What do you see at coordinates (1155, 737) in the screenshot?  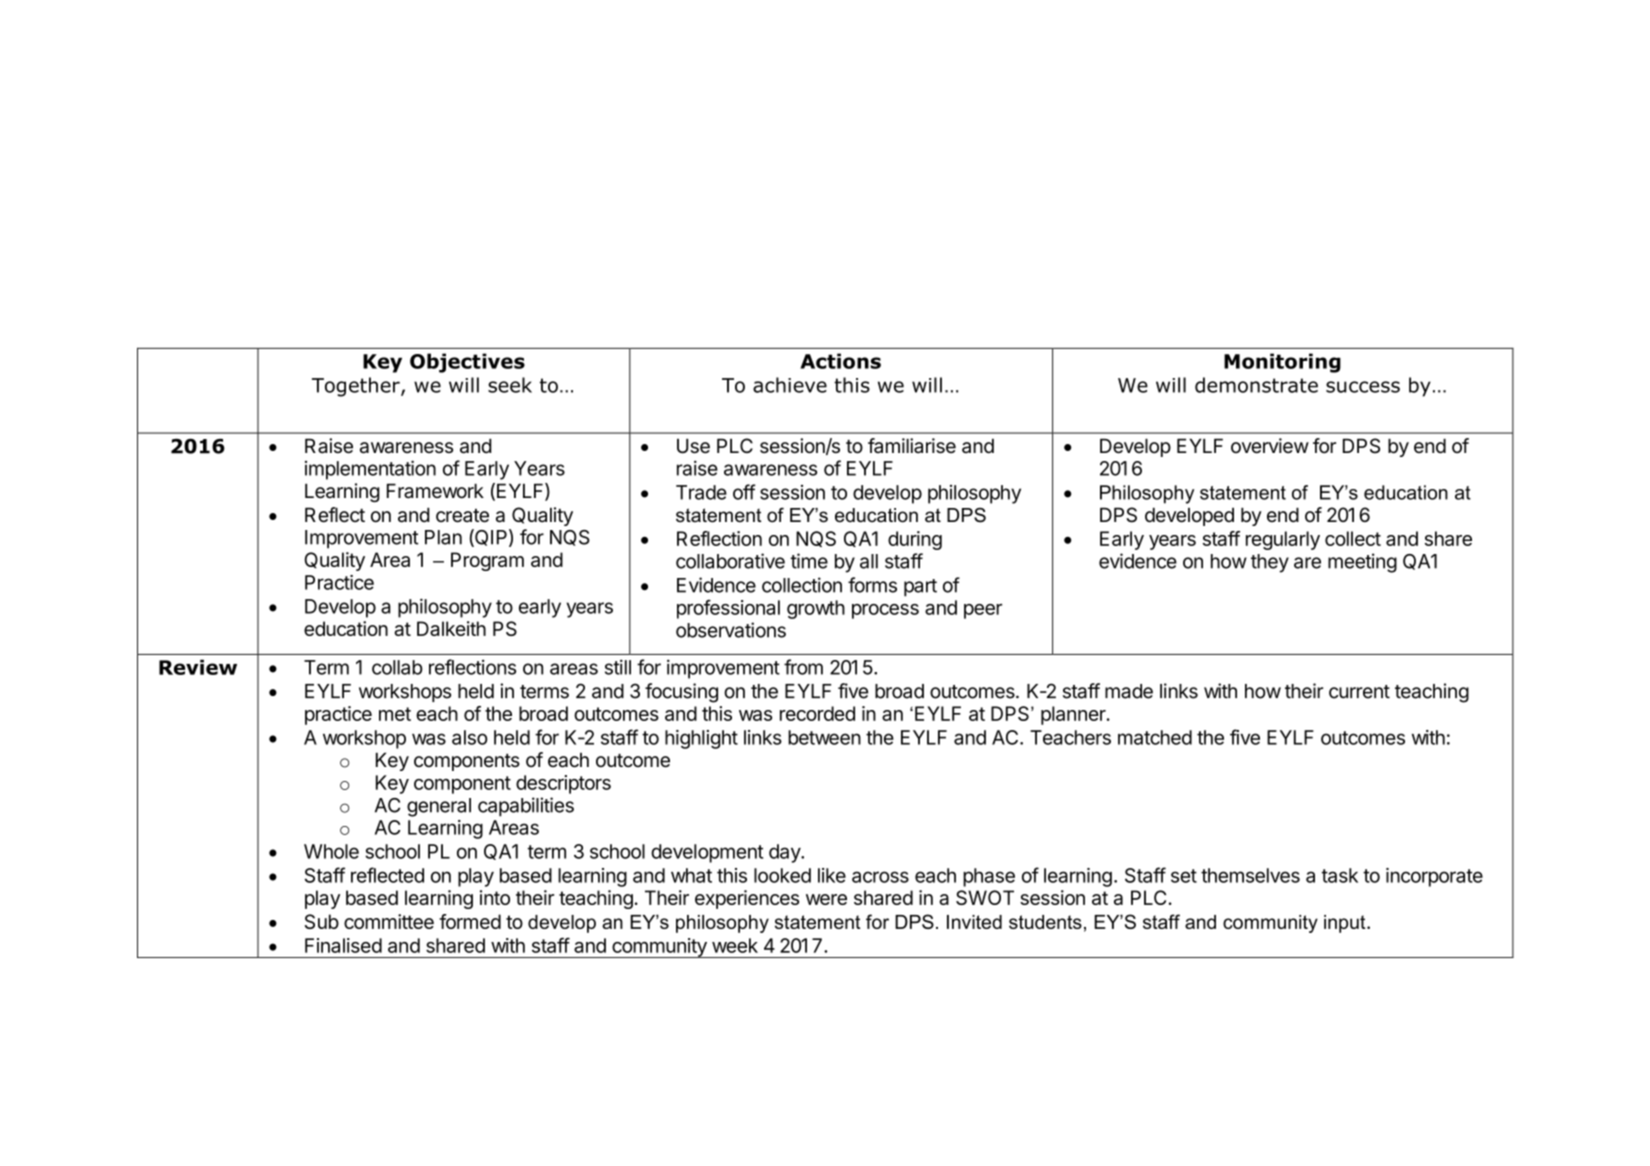 I see `matched` at bounding box center [1155, 737].
